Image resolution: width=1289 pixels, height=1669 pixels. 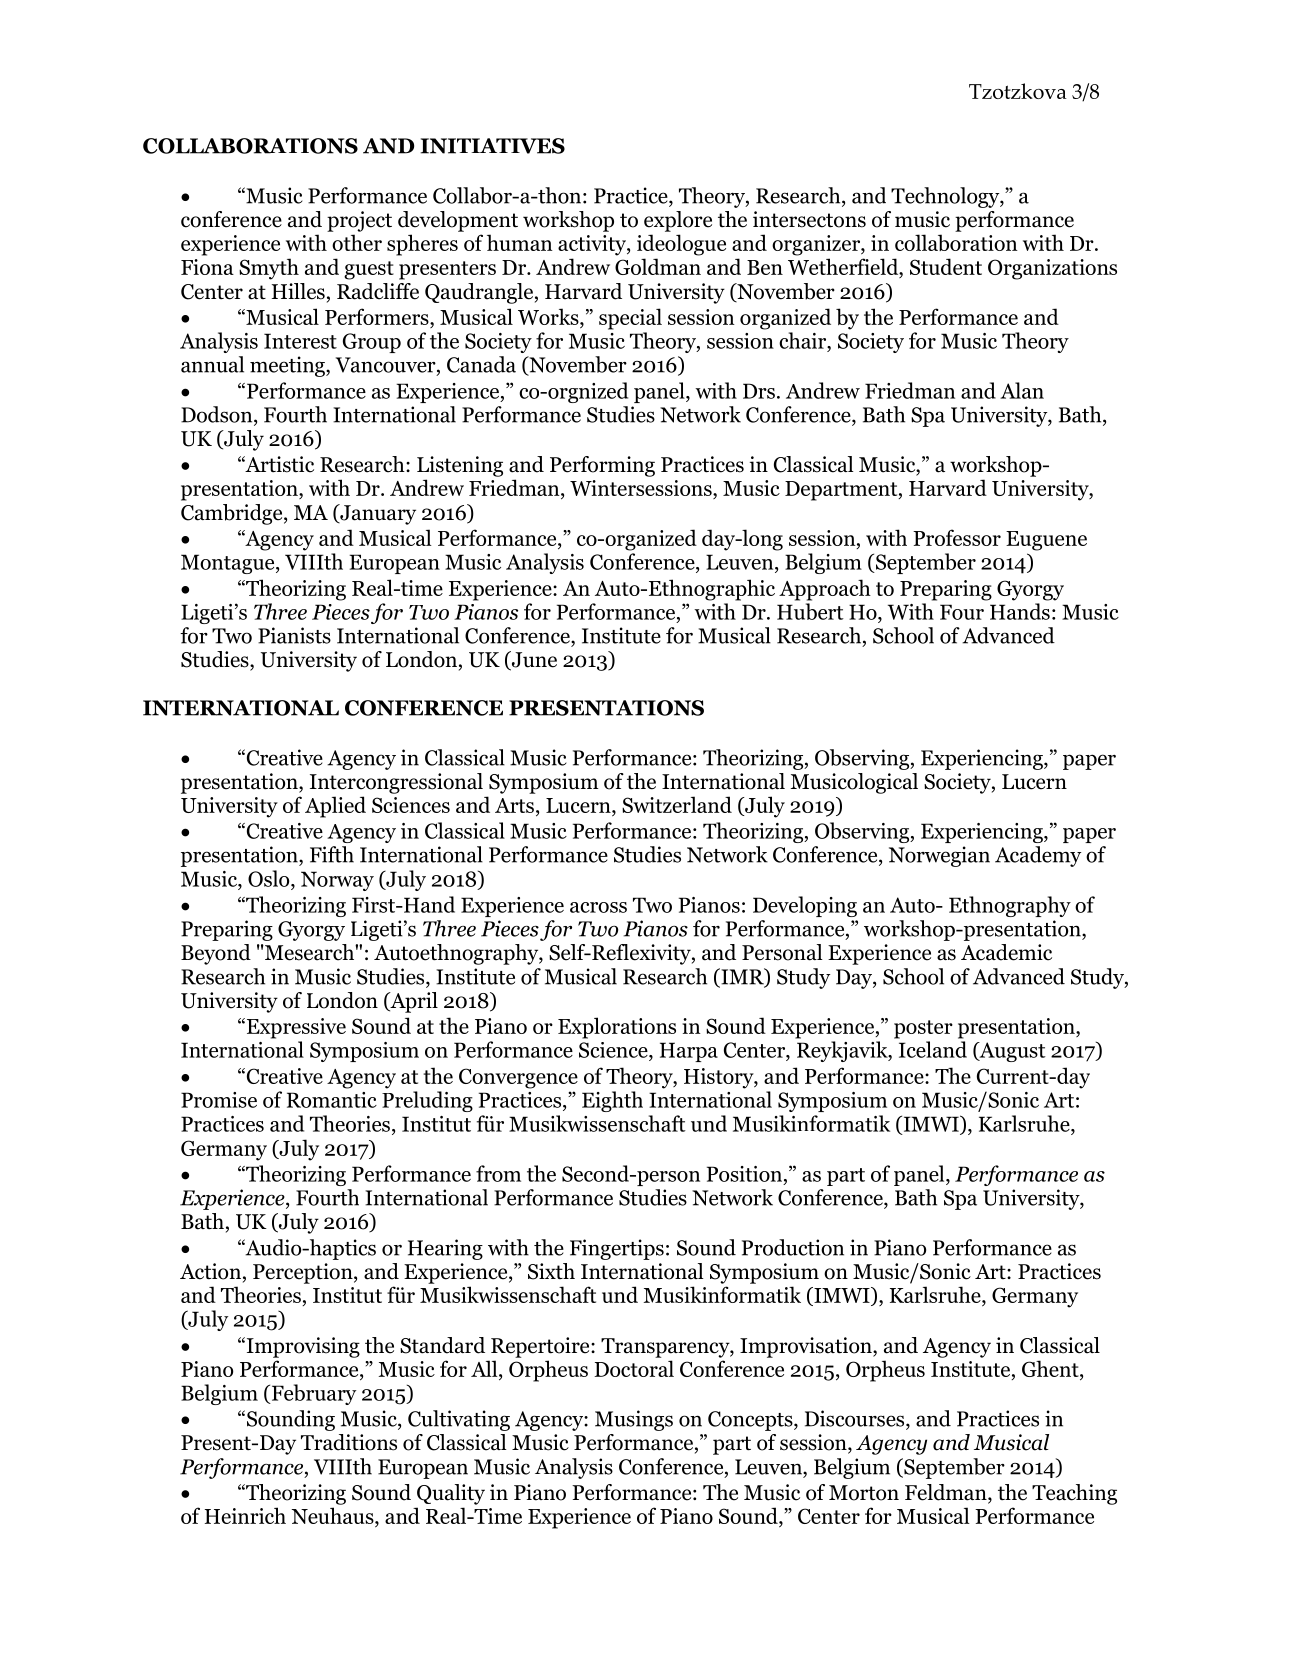 What do you see at coordinates (939, 856) in the document?
I see `Norwegian` at bounding box center [939, 856].
